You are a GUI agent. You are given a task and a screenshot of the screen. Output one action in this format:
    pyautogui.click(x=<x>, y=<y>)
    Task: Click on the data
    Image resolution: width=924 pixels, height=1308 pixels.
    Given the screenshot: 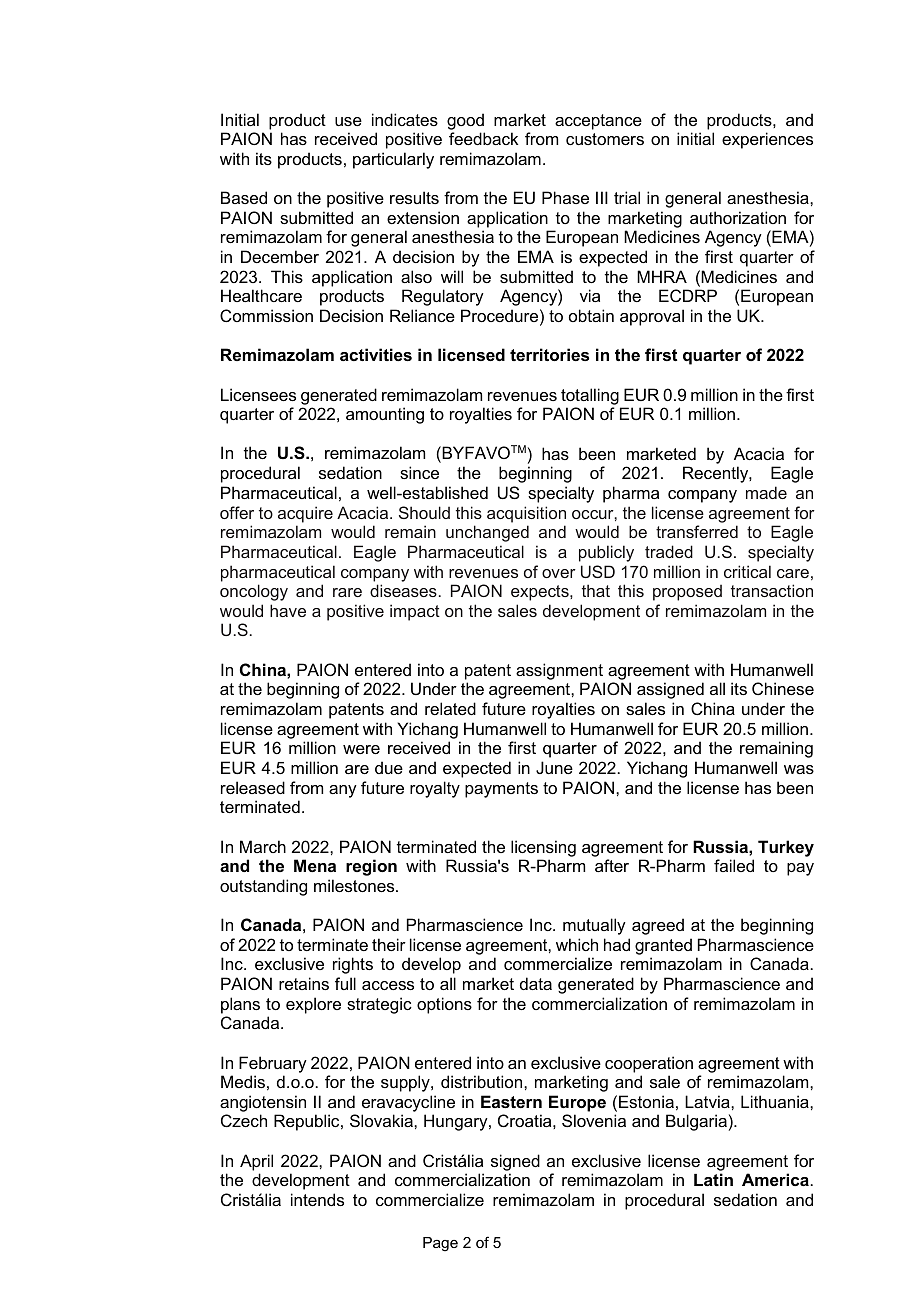 What is the action you would take?
    pyautogui.click(x=536, y=983)
